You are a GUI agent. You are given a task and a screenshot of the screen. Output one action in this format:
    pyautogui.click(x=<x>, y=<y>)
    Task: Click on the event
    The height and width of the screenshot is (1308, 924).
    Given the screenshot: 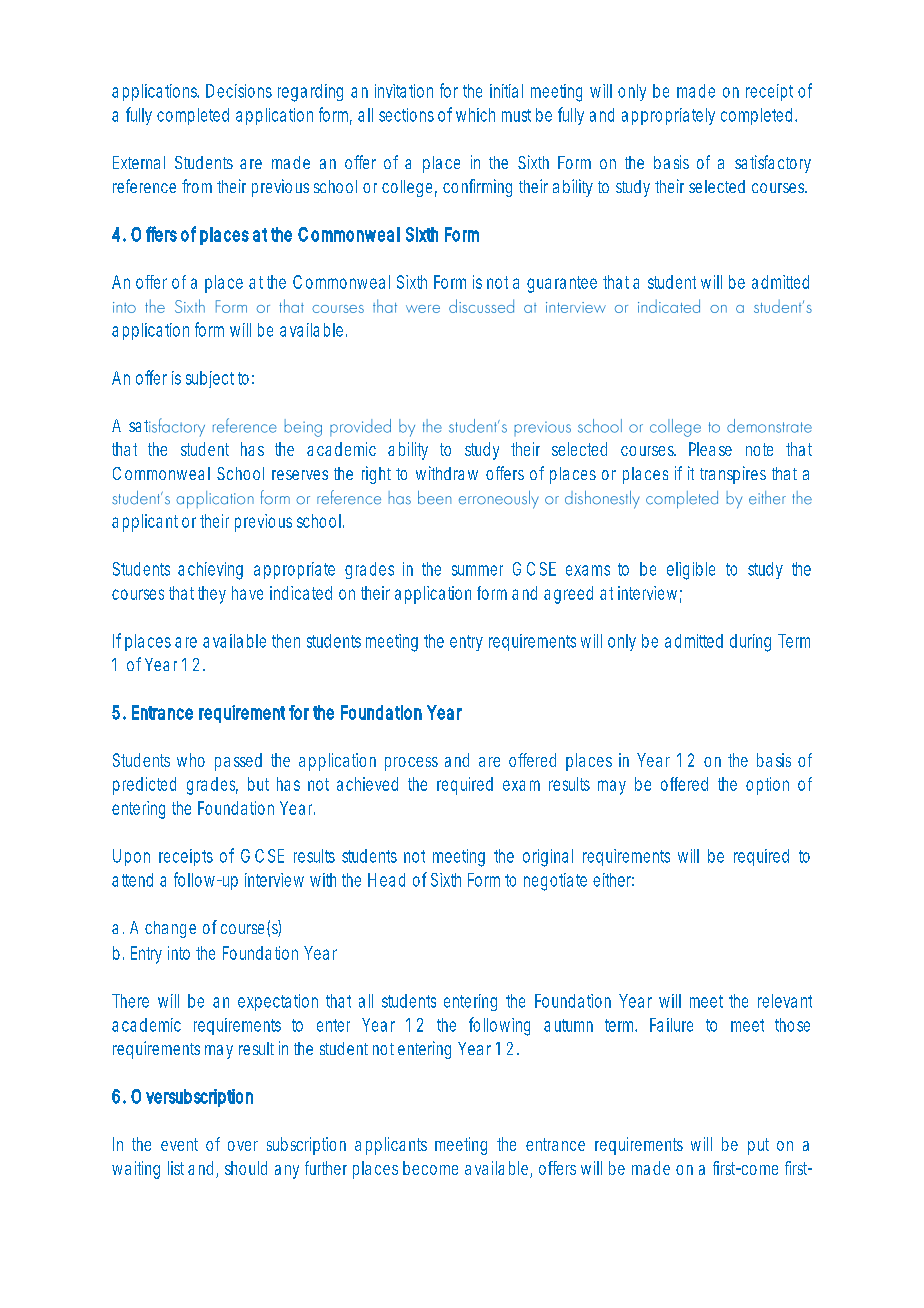 What is the action you would take?
    pyautogui.click(x=179, y=1144)
